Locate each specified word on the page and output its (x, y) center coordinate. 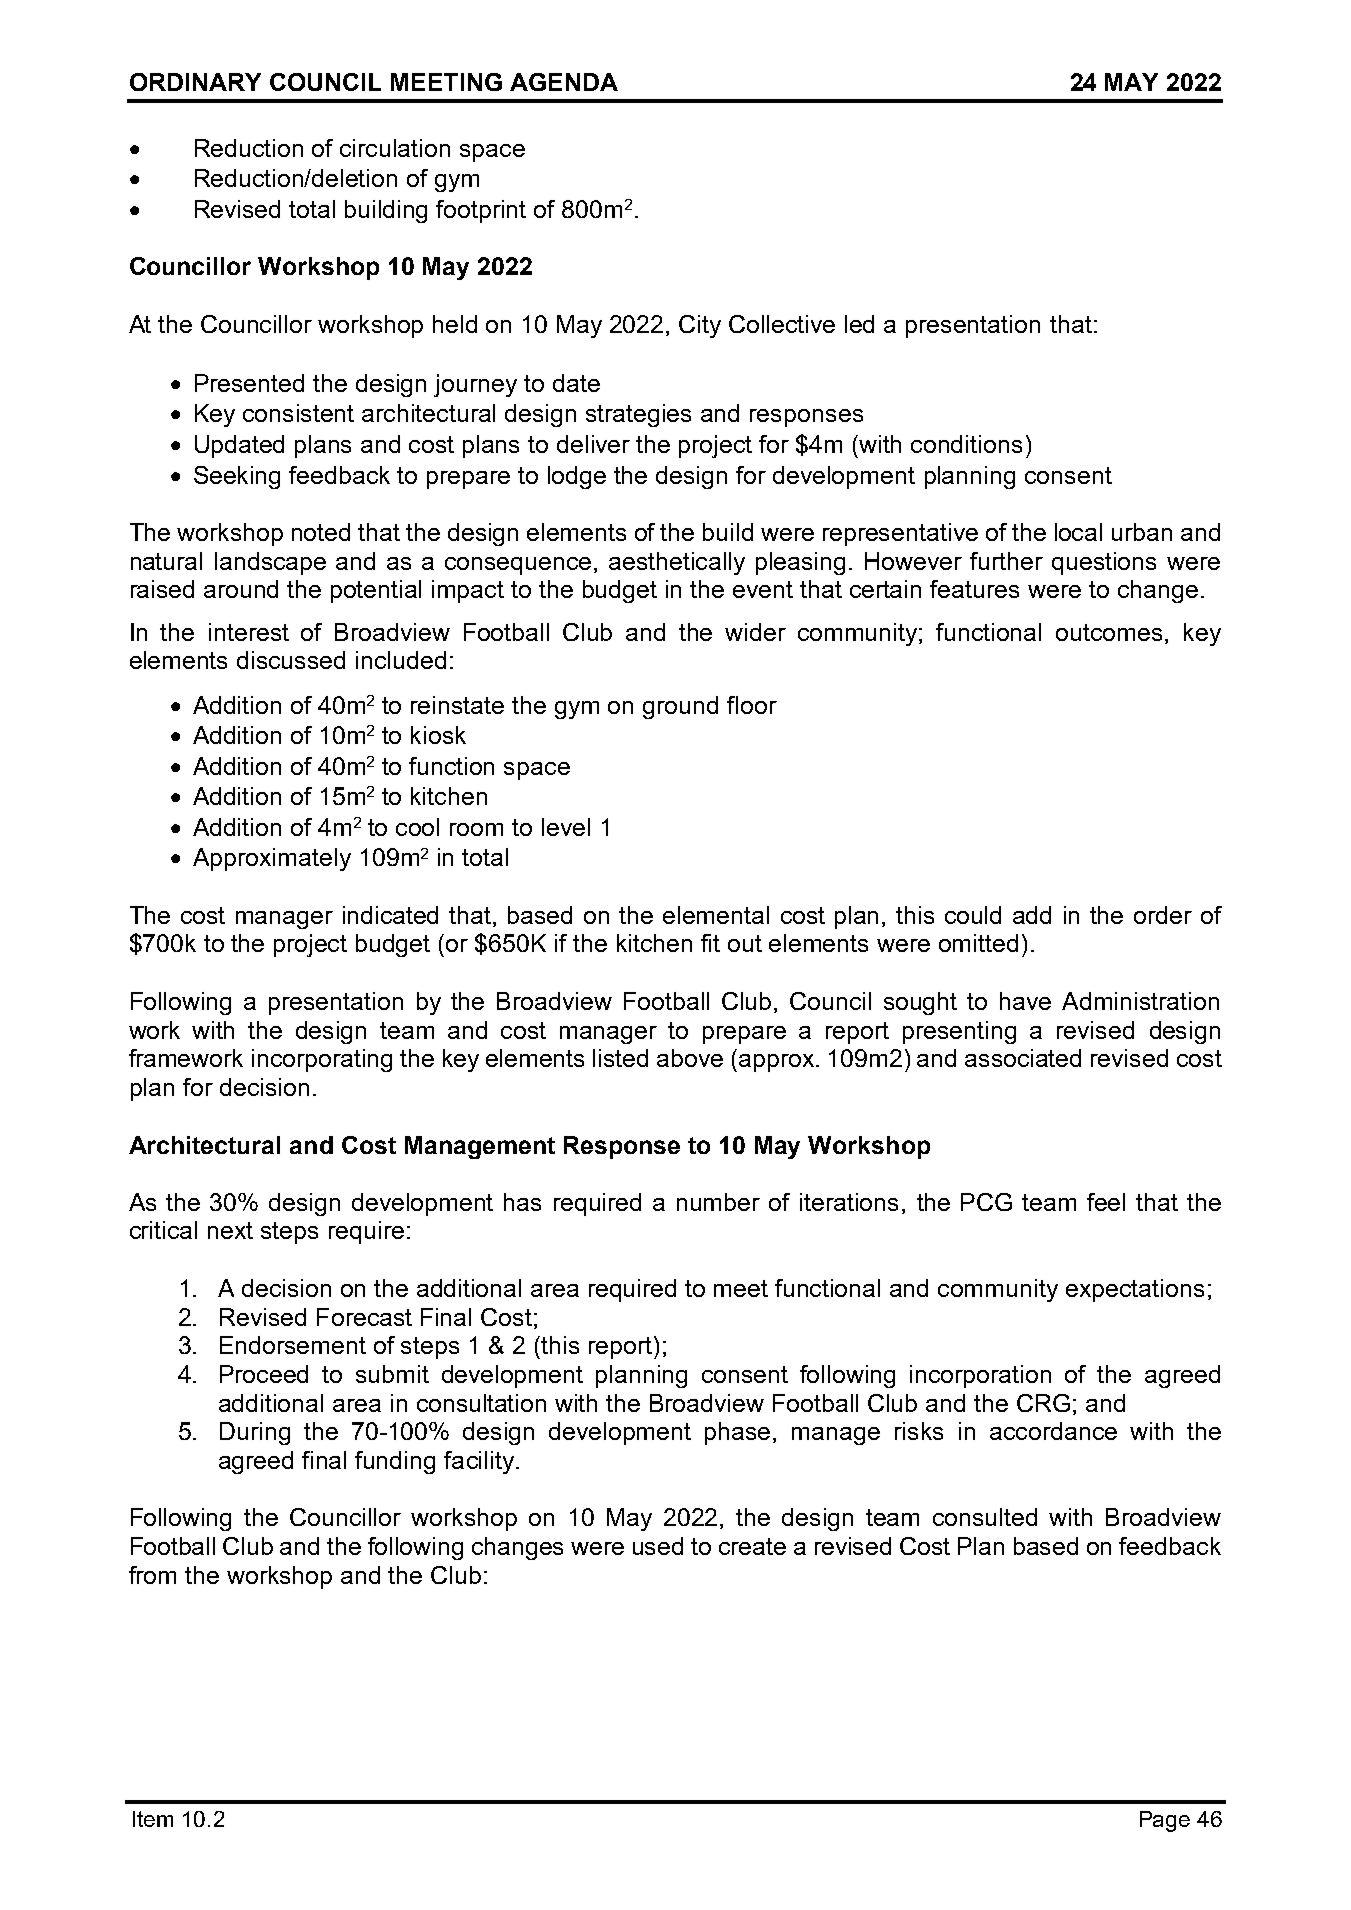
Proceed (264, 1374)
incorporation (980, 1376)
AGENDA (564, 82)
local (1078, 532)
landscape (270, 563)
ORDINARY (195, 82)
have (1025, 1001)
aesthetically (677, 563)
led (859, 324)
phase (739, 1433)
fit (710, 943)
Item (153, 1819)
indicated (390, 915)
